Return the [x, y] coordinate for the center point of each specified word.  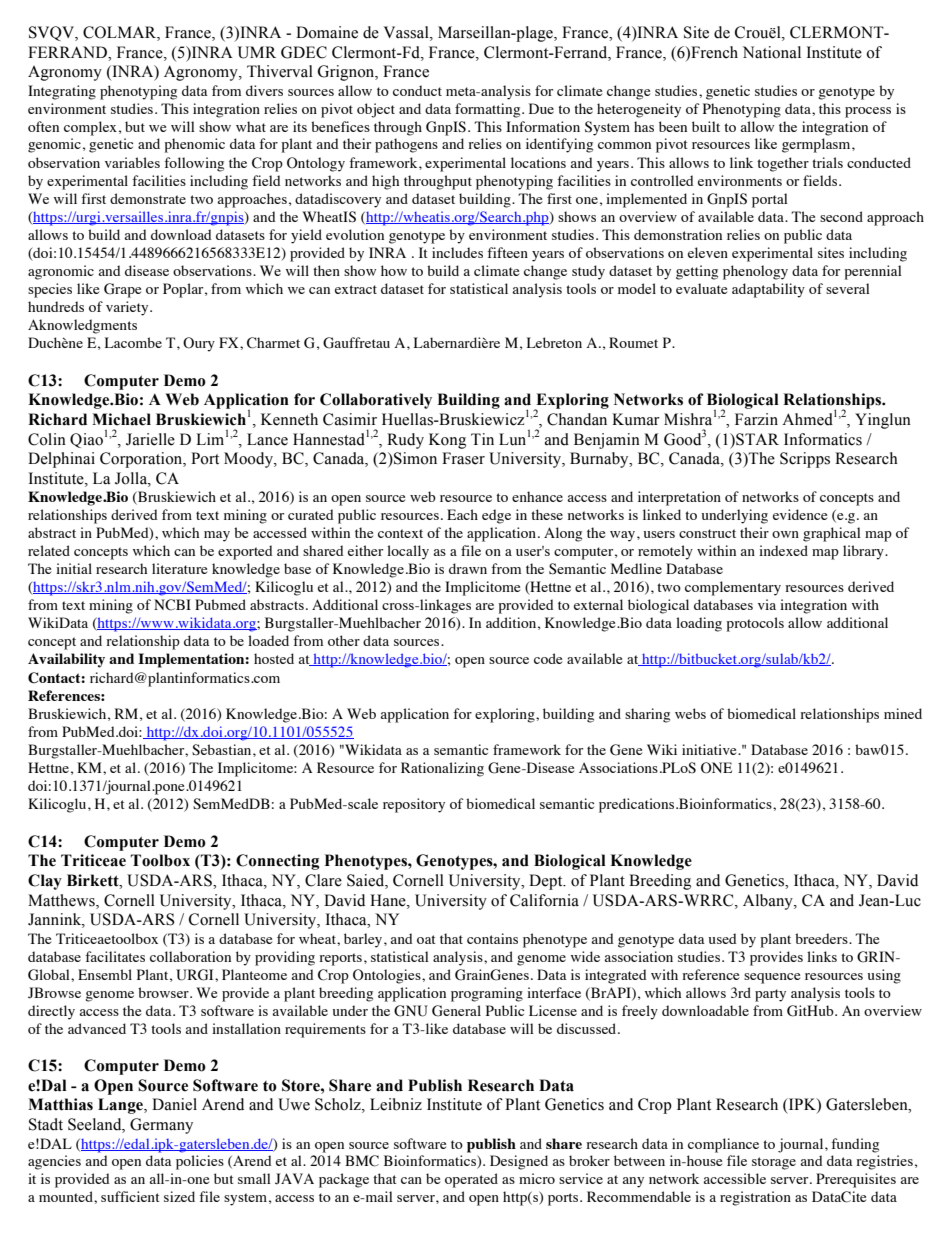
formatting [489, 110]
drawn [468, 568]
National [772, 52]
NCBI [172, 605]
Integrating [62, 92]
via [767, 604]
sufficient [130, 1196]
